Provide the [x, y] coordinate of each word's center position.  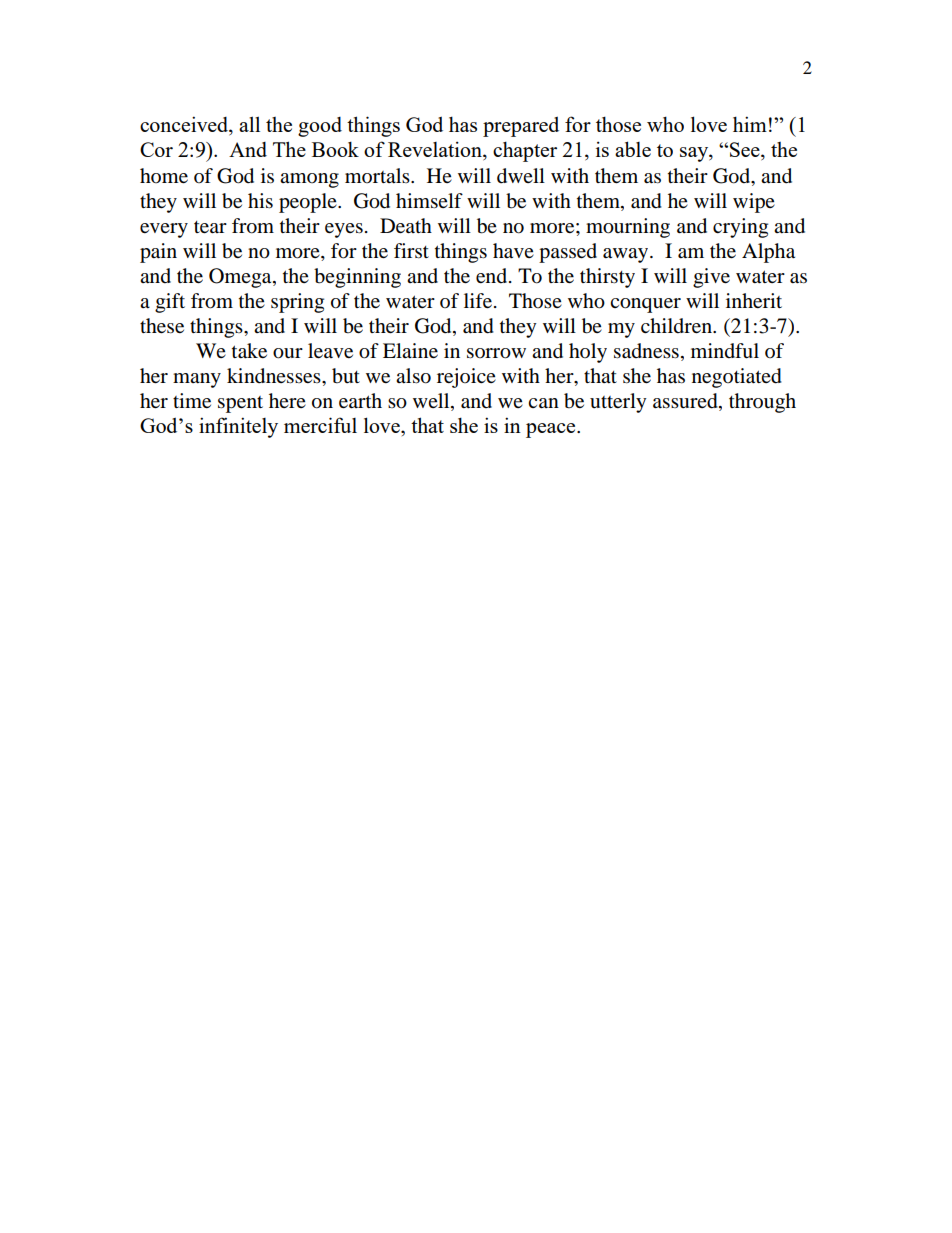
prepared [521, 127]
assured [686, 402]
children [677, 326]
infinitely [238, 427]
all [249, 124]
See [746, 151]
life [479, 301]
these [162, 326]
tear [210, 227]
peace [552, 430]
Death [406, 226]
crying [740, 228]
